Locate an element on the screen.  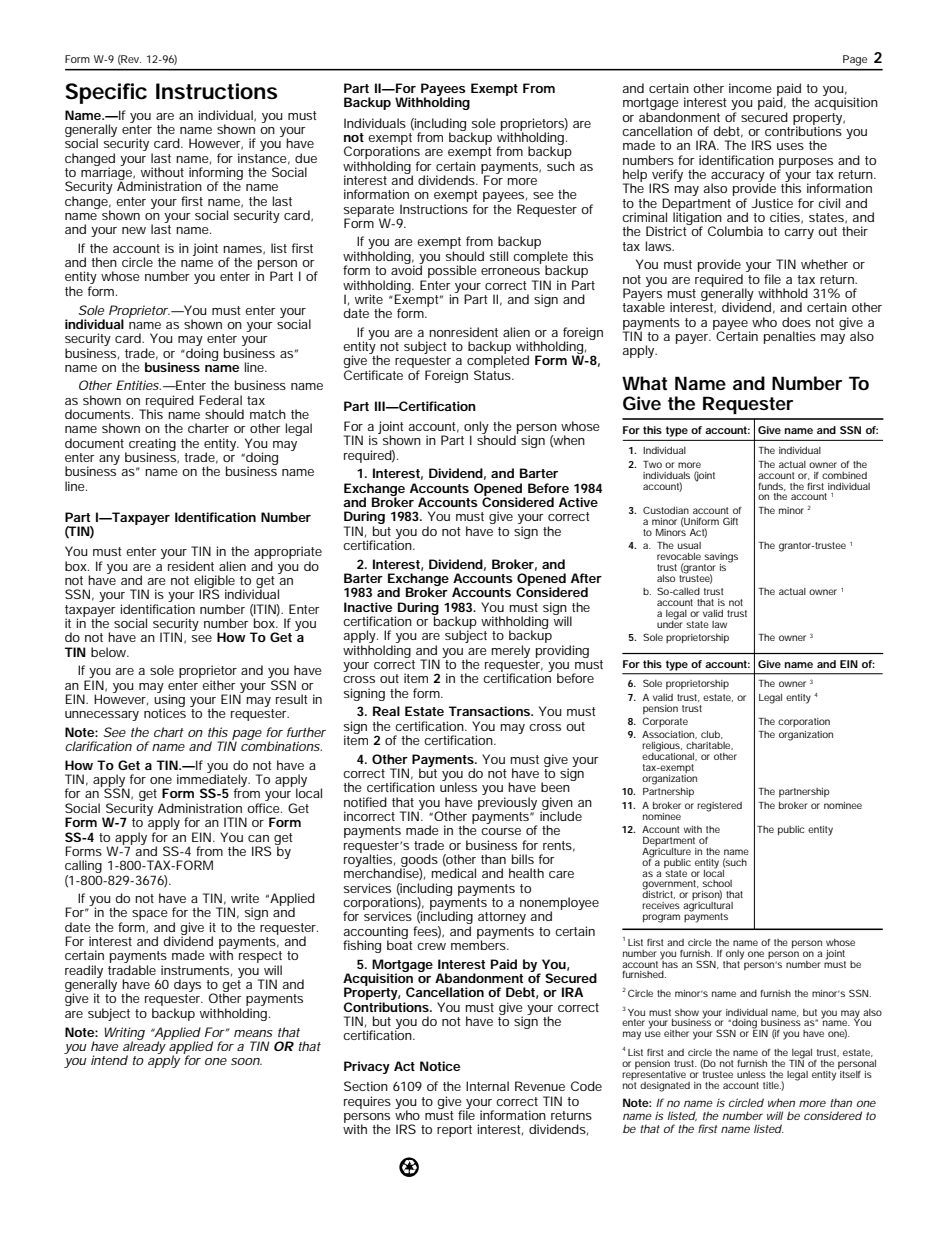
under is located at coordinates (670, 623).
